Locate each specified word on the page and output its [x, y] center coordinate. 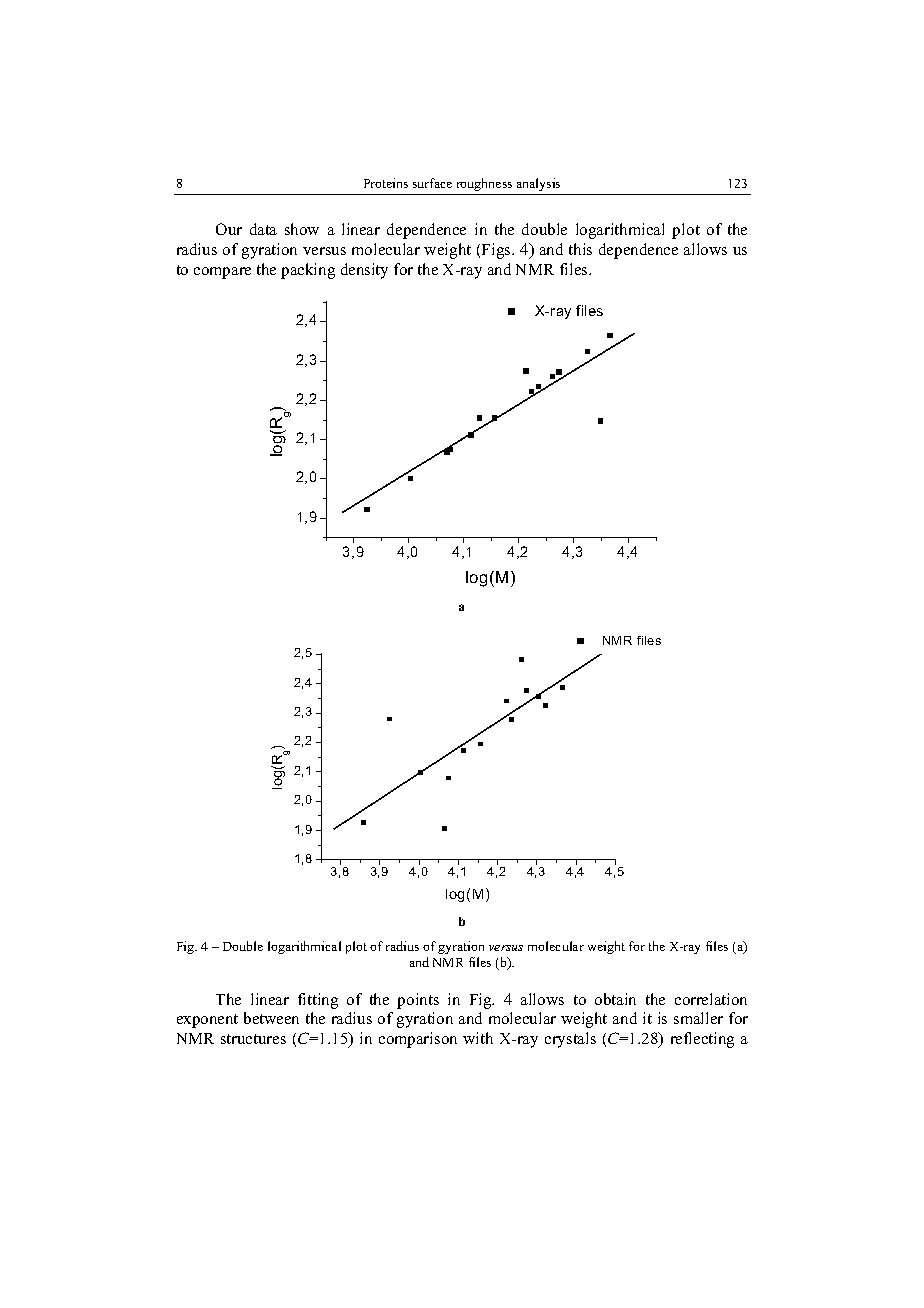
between [271, 1018]
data [263, 229]
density [364, 271]
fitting [318, 1001]
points [418, 1001]
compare [222, 273]
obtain [615, 999]
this [580, 249]
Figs [497, 251]
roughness [484, 184]
